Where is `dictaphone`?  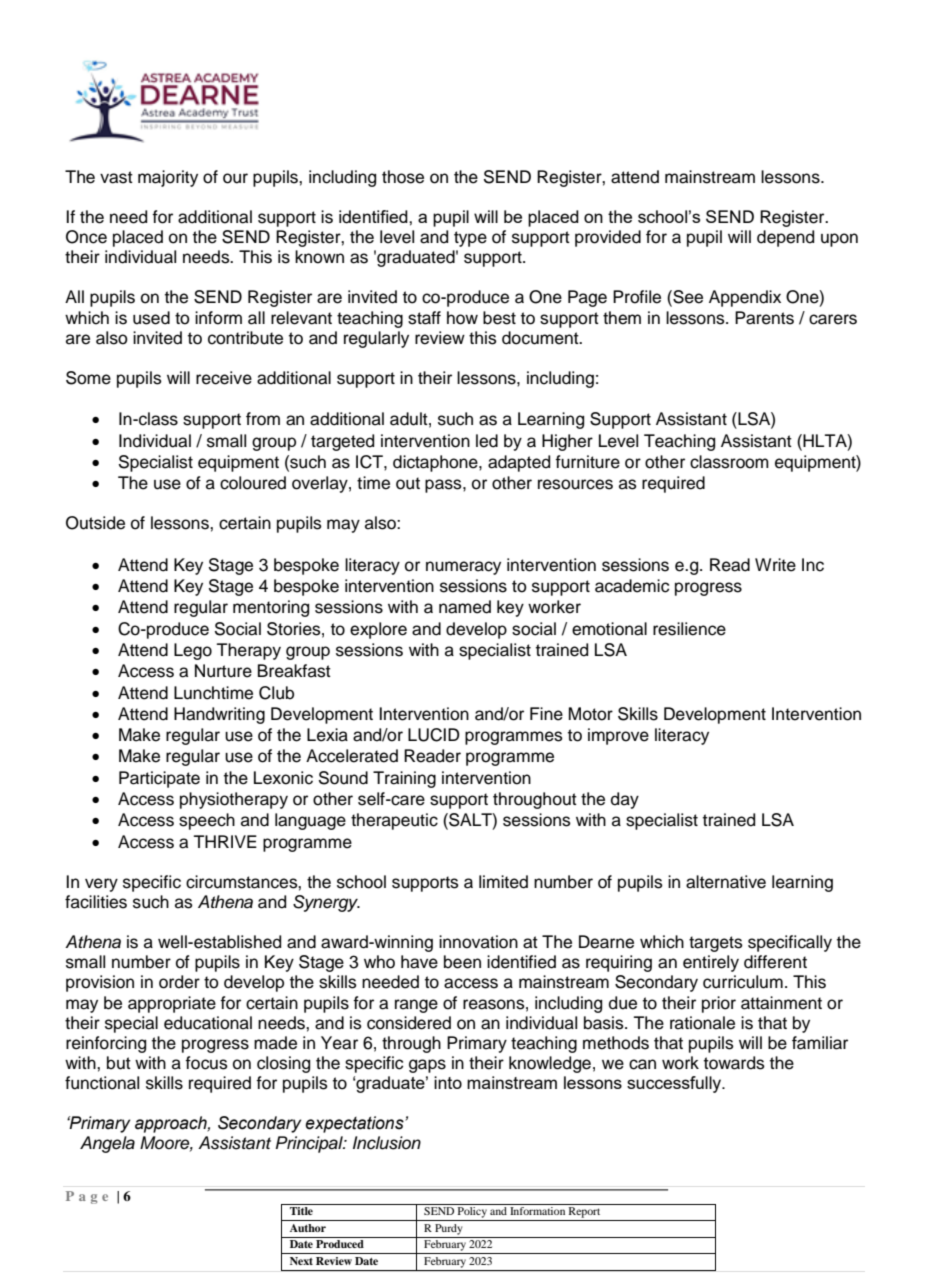 dictaphone is located at coordinates (436, 463).
